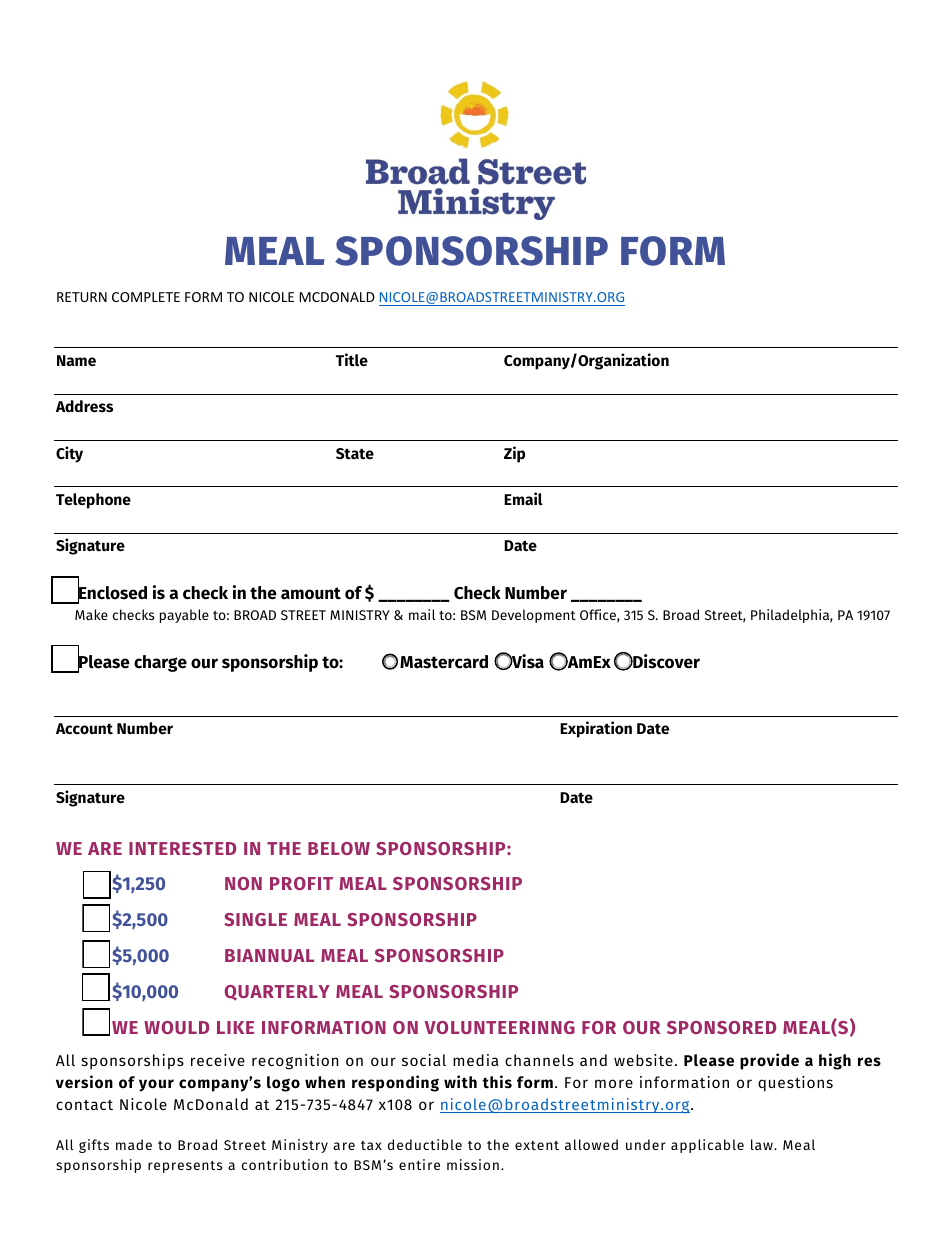 Image resolution: width=952 pixels, height=1233 pixels. Describe the element at coordinates (763, 1144) in the image. I see `law` at that location.
